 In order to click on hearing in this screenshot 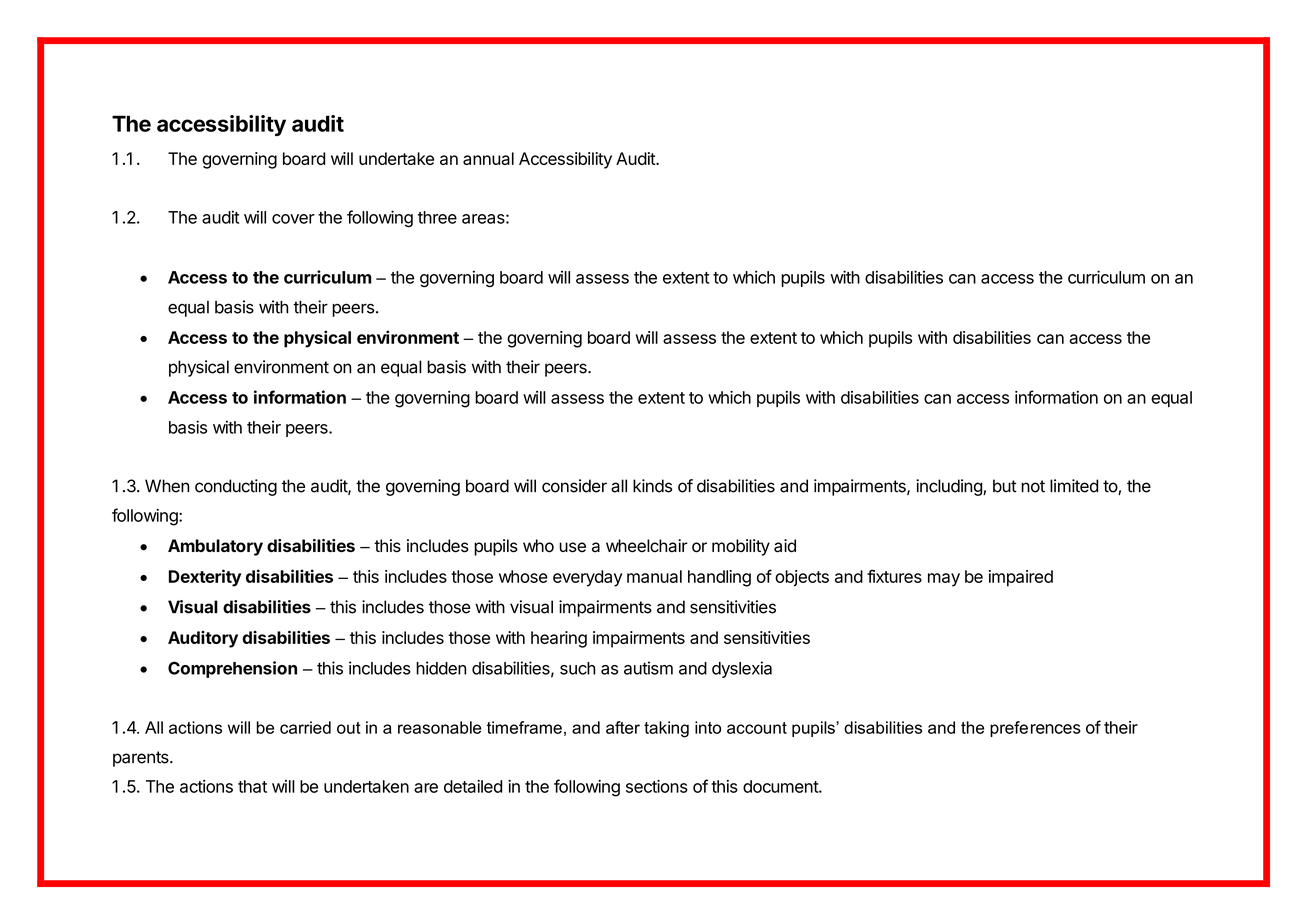, I will do `click(559, 639)`.
